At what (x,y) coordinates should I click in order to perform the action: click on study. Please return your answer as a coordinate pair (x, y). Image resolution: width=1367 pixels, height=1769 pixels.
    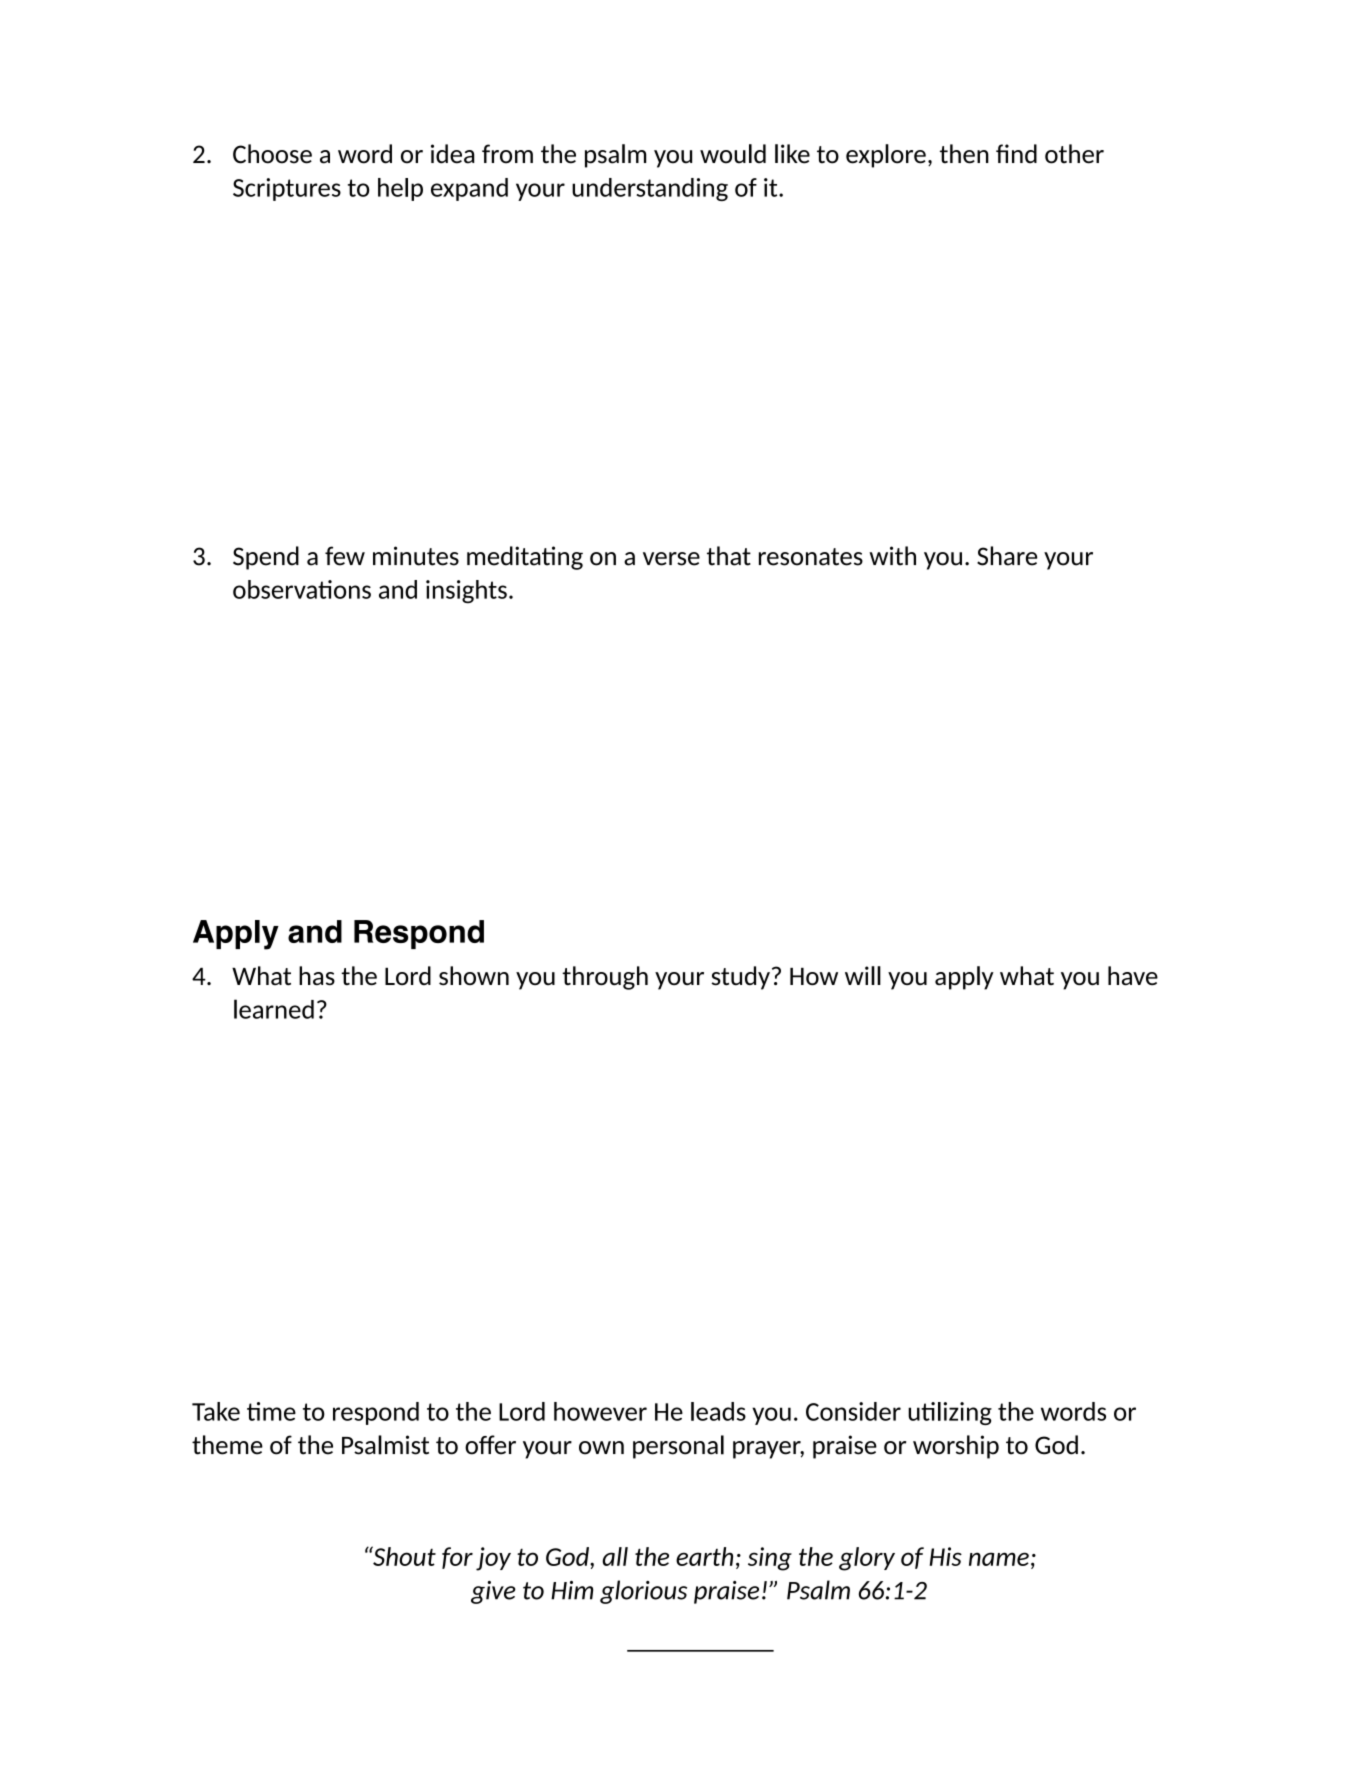
    Looking at the image, I should click on (740, 978).
